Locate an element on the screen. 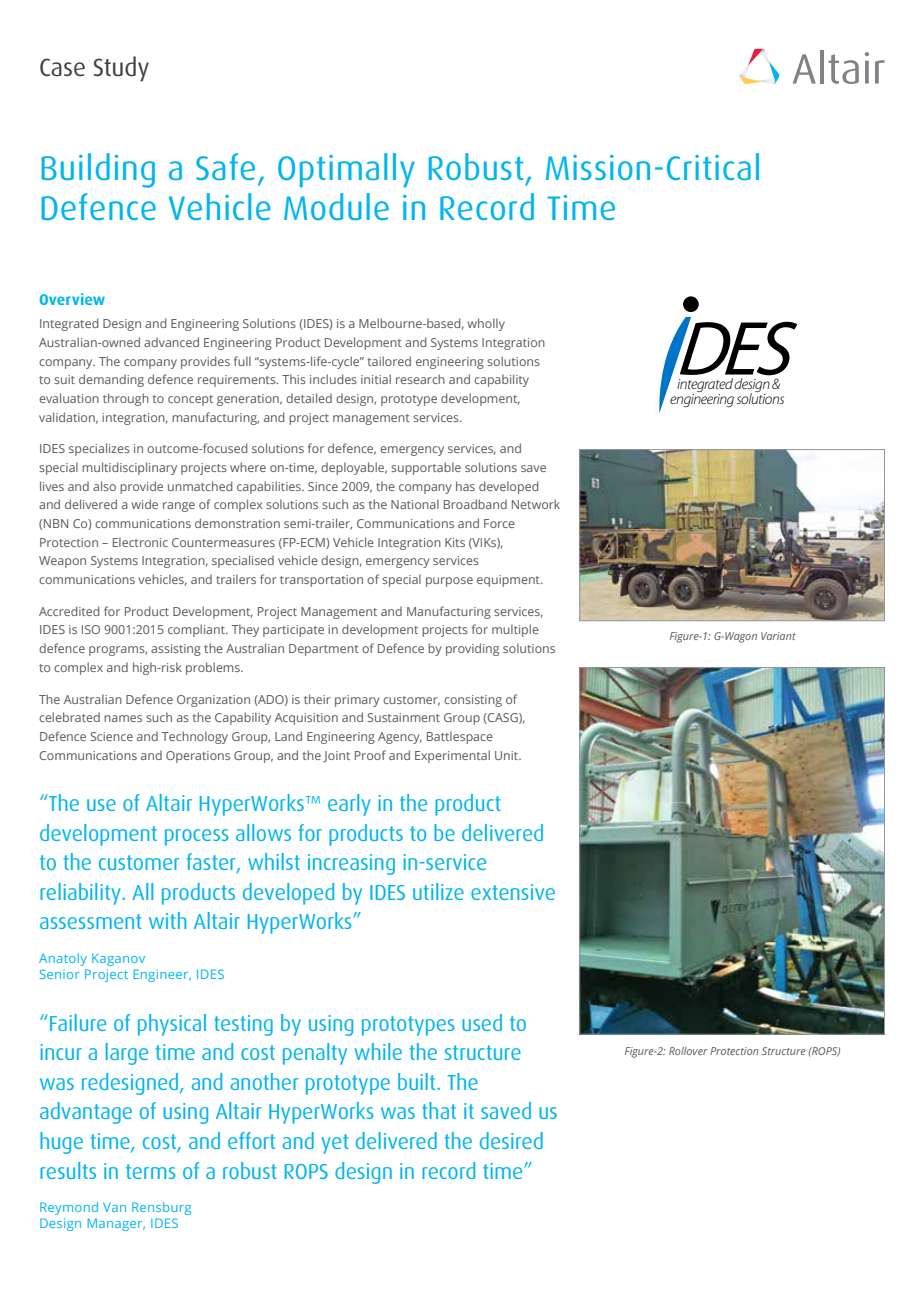 This screenshot has width=924, height=1308. Rollover is located at coordinates (688, 1051).
